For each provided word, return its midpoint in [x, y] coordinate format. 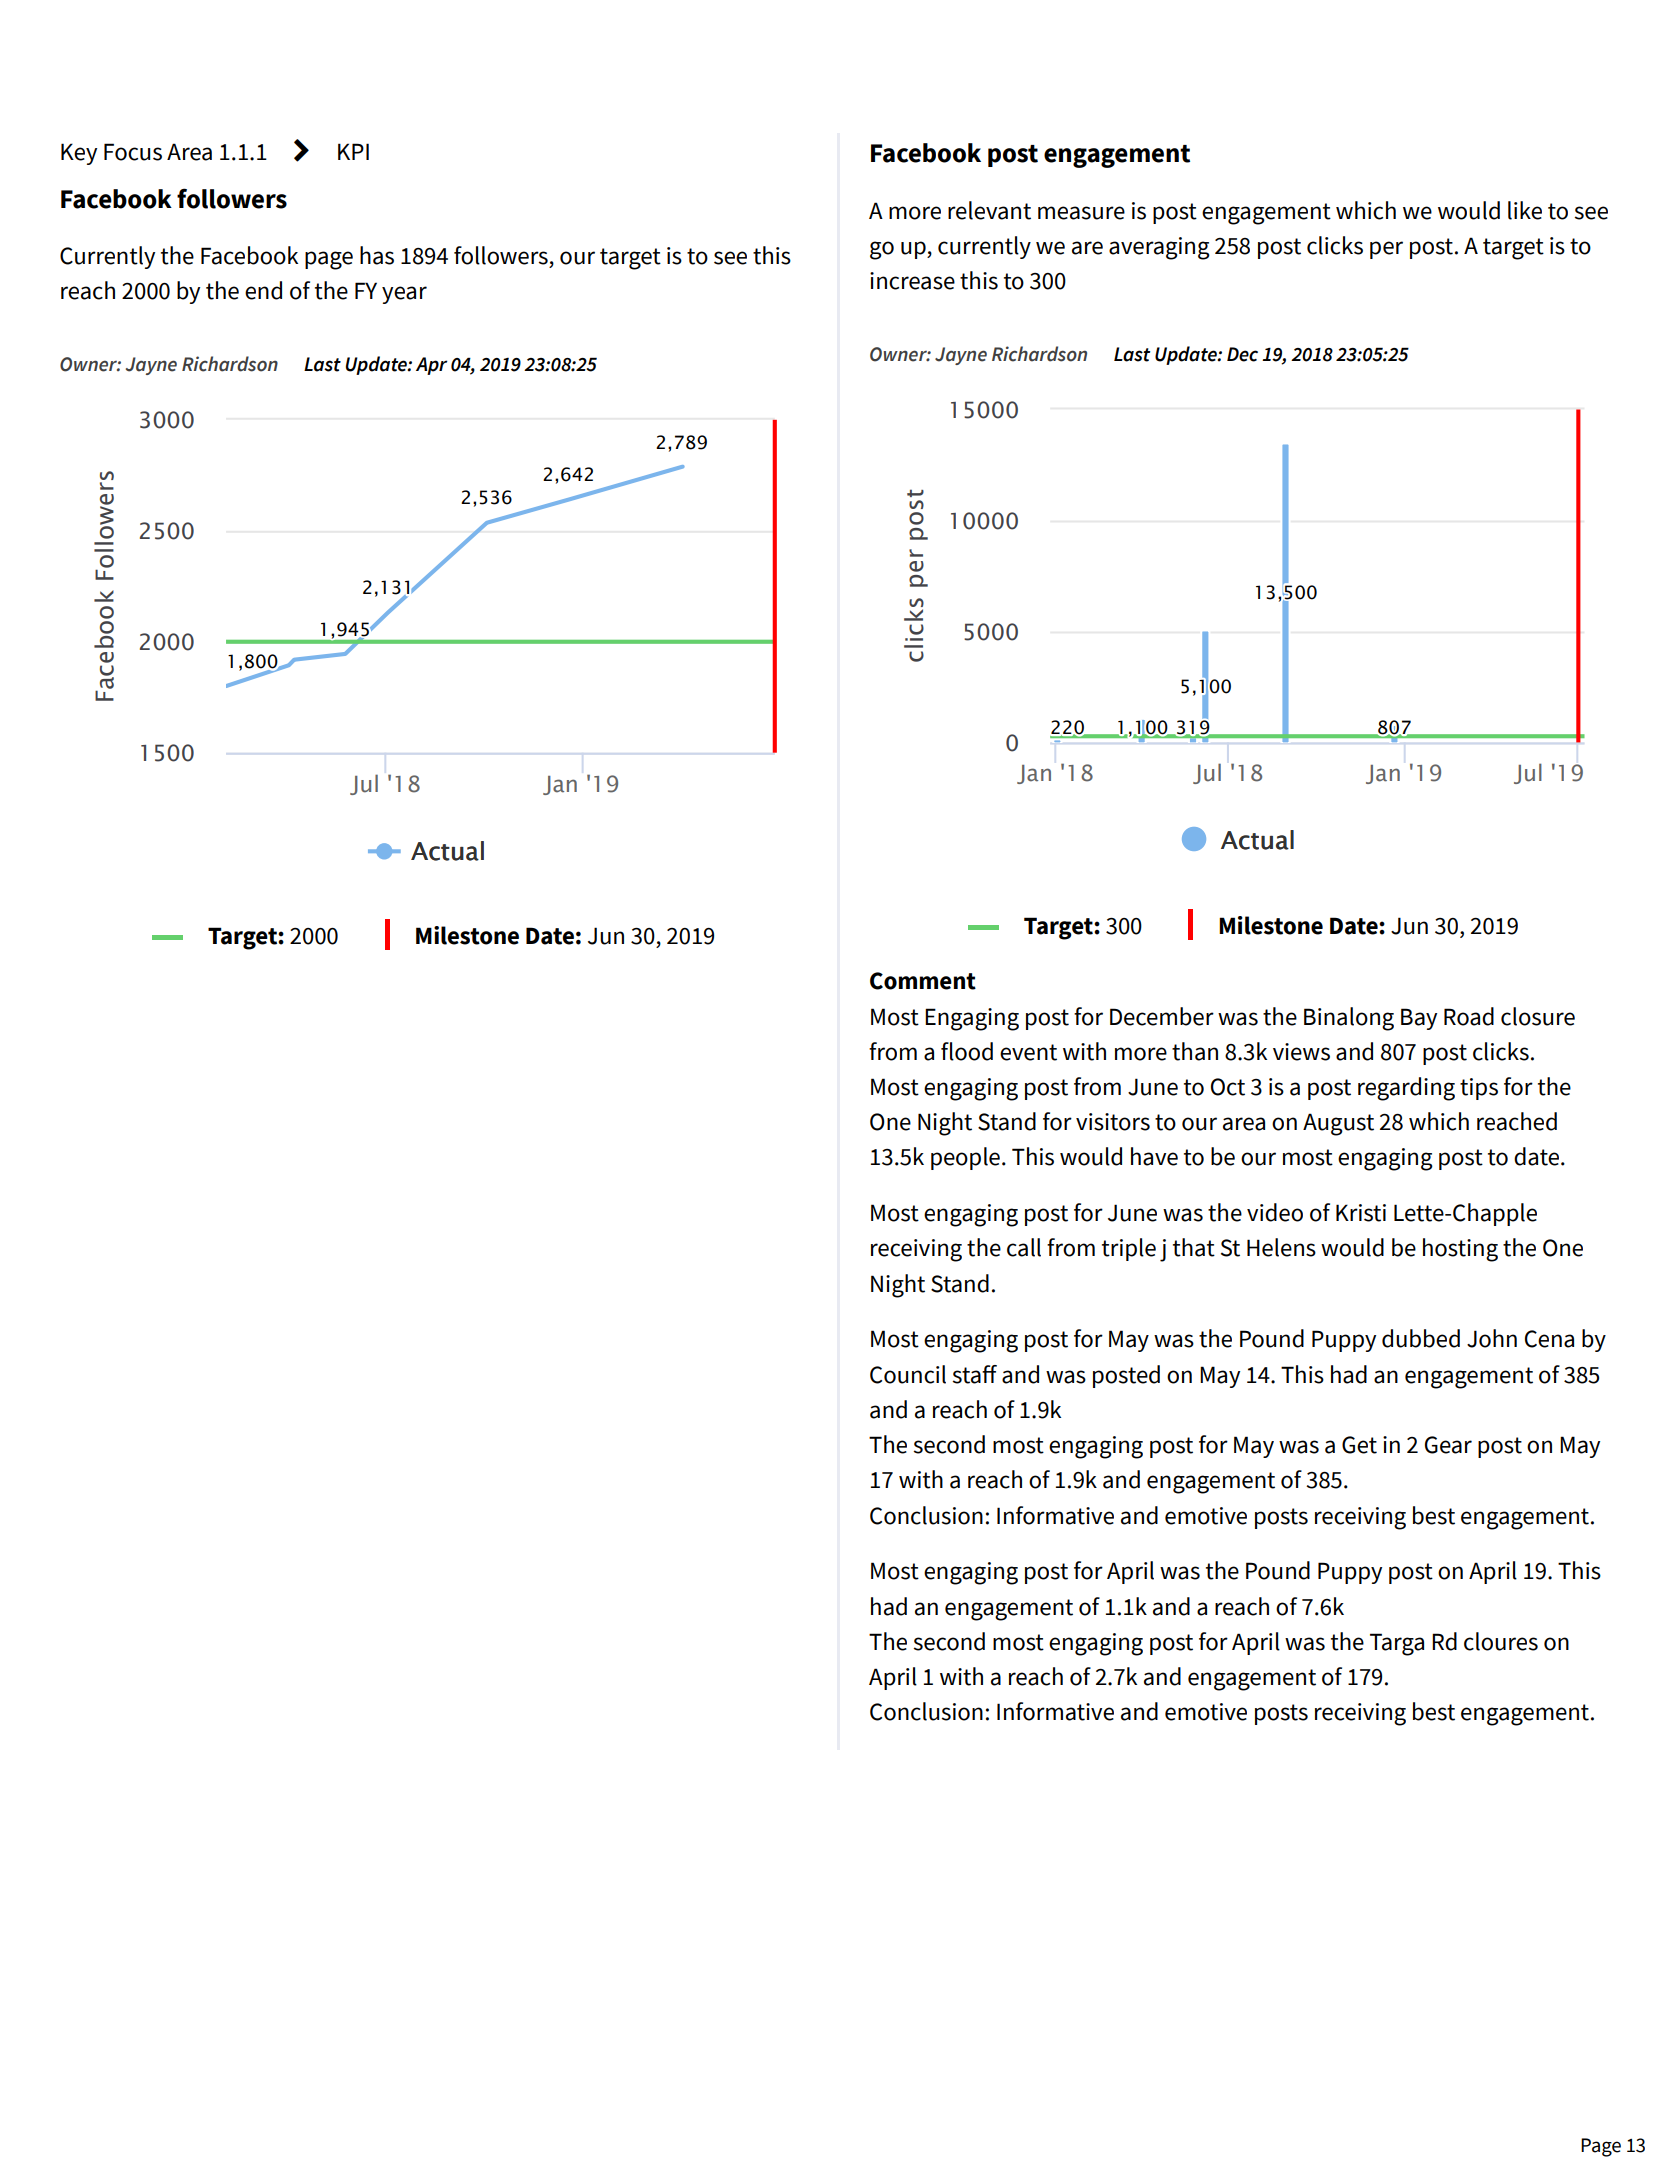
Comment [923, 981]
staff [974, 1374]
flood [967, 1051]
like [1525, 210]
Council [908, 1374]
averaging [1159, 248]
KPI [353, 151]
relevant [989, 210]
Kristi [1361, 1213]
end [263, 290]
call [1024, 1247]
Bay [1419, 1019]
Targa [1397, 1644]
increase [912, 281]
